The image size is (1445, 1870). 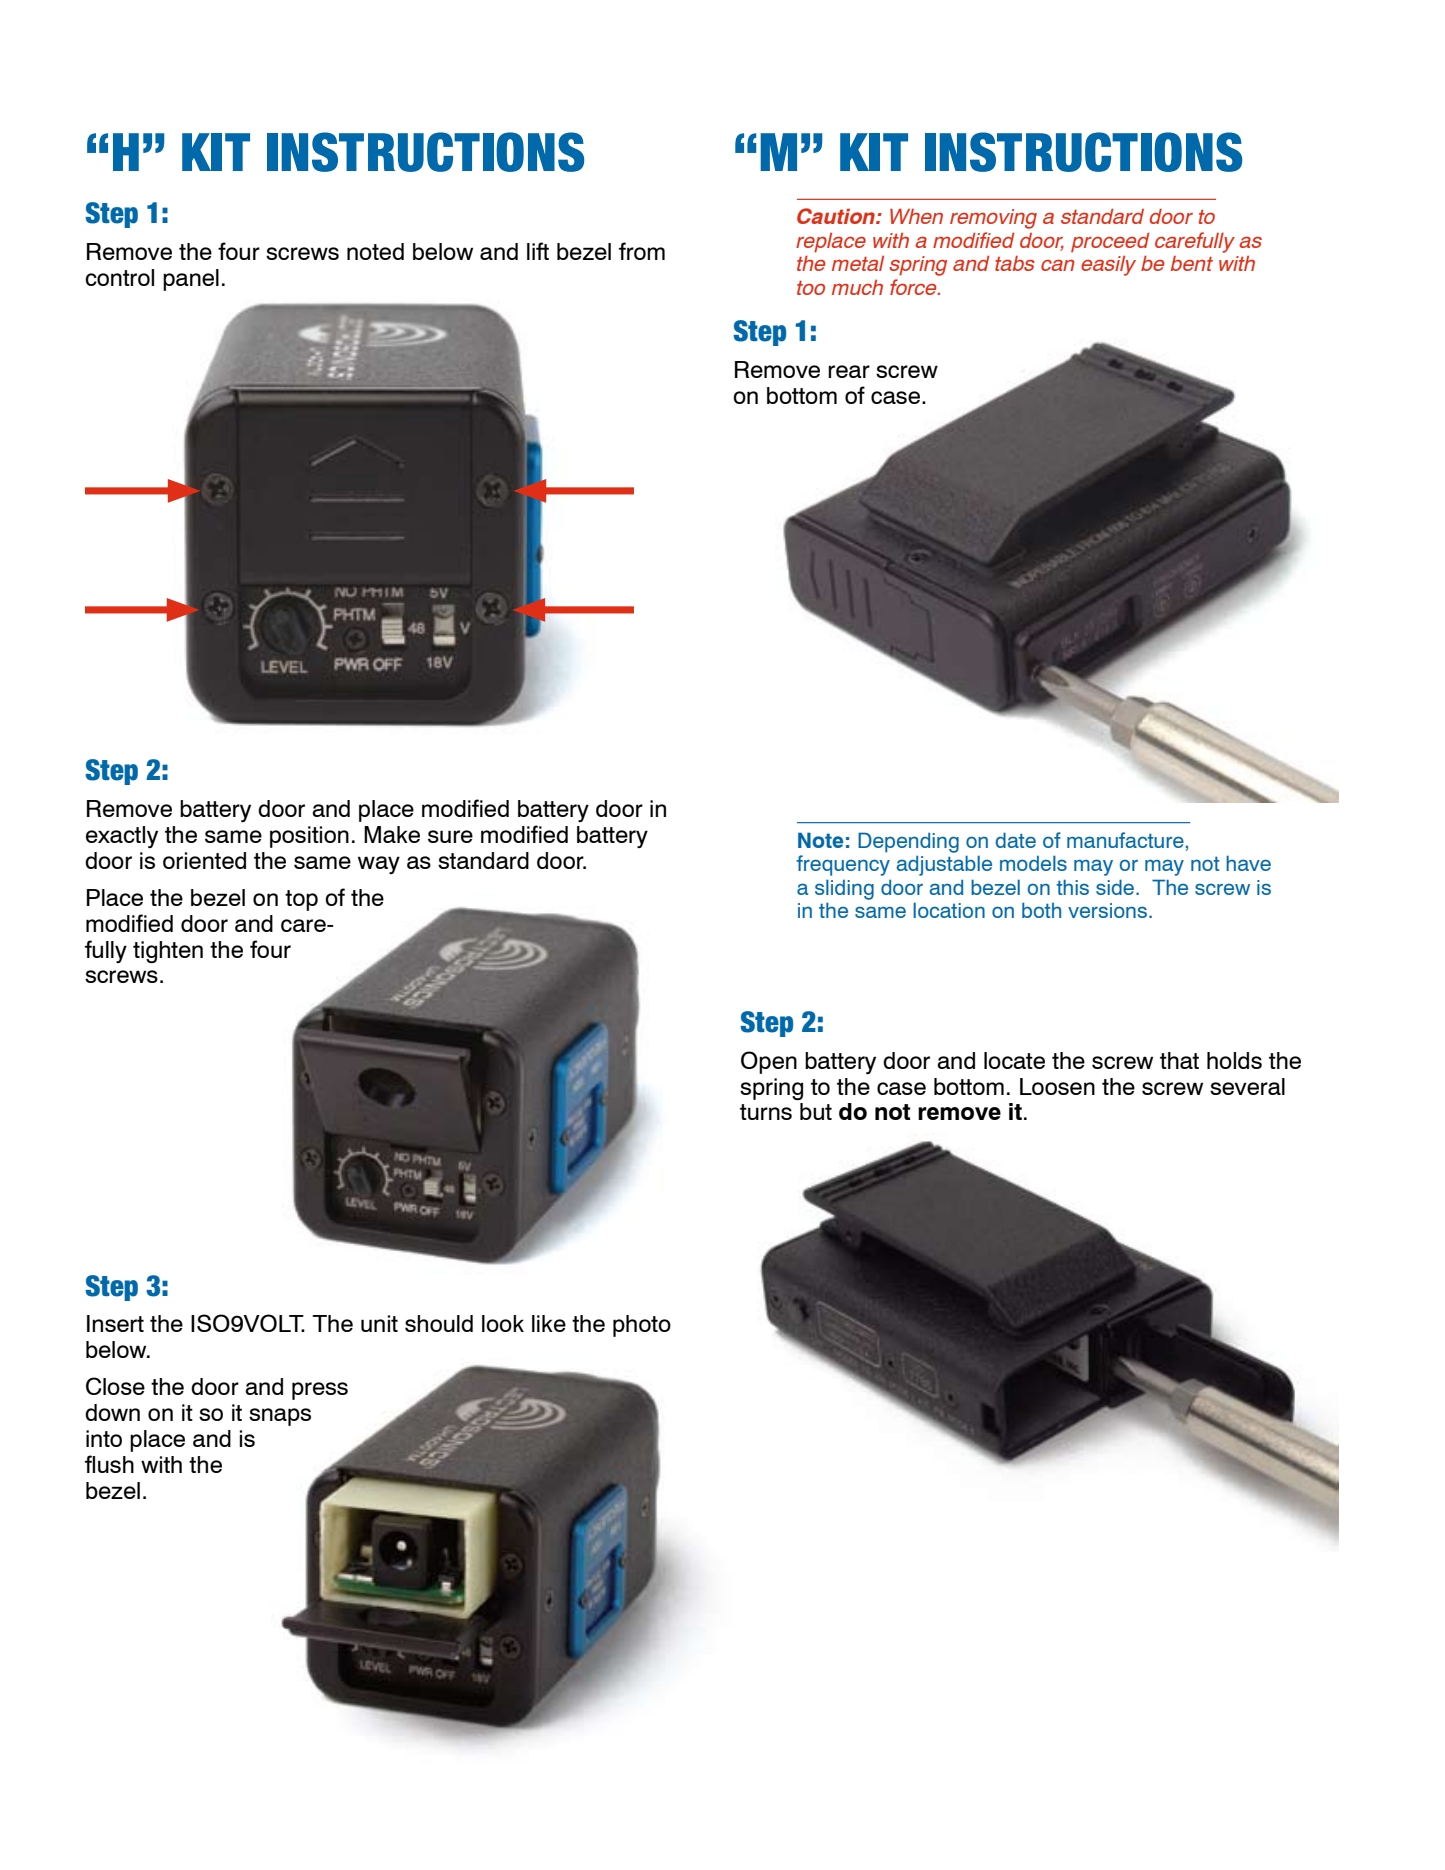 What do you see at coordinates (301, 900) in the screenshot?
I see `top` at bounding box center [301, 900].
